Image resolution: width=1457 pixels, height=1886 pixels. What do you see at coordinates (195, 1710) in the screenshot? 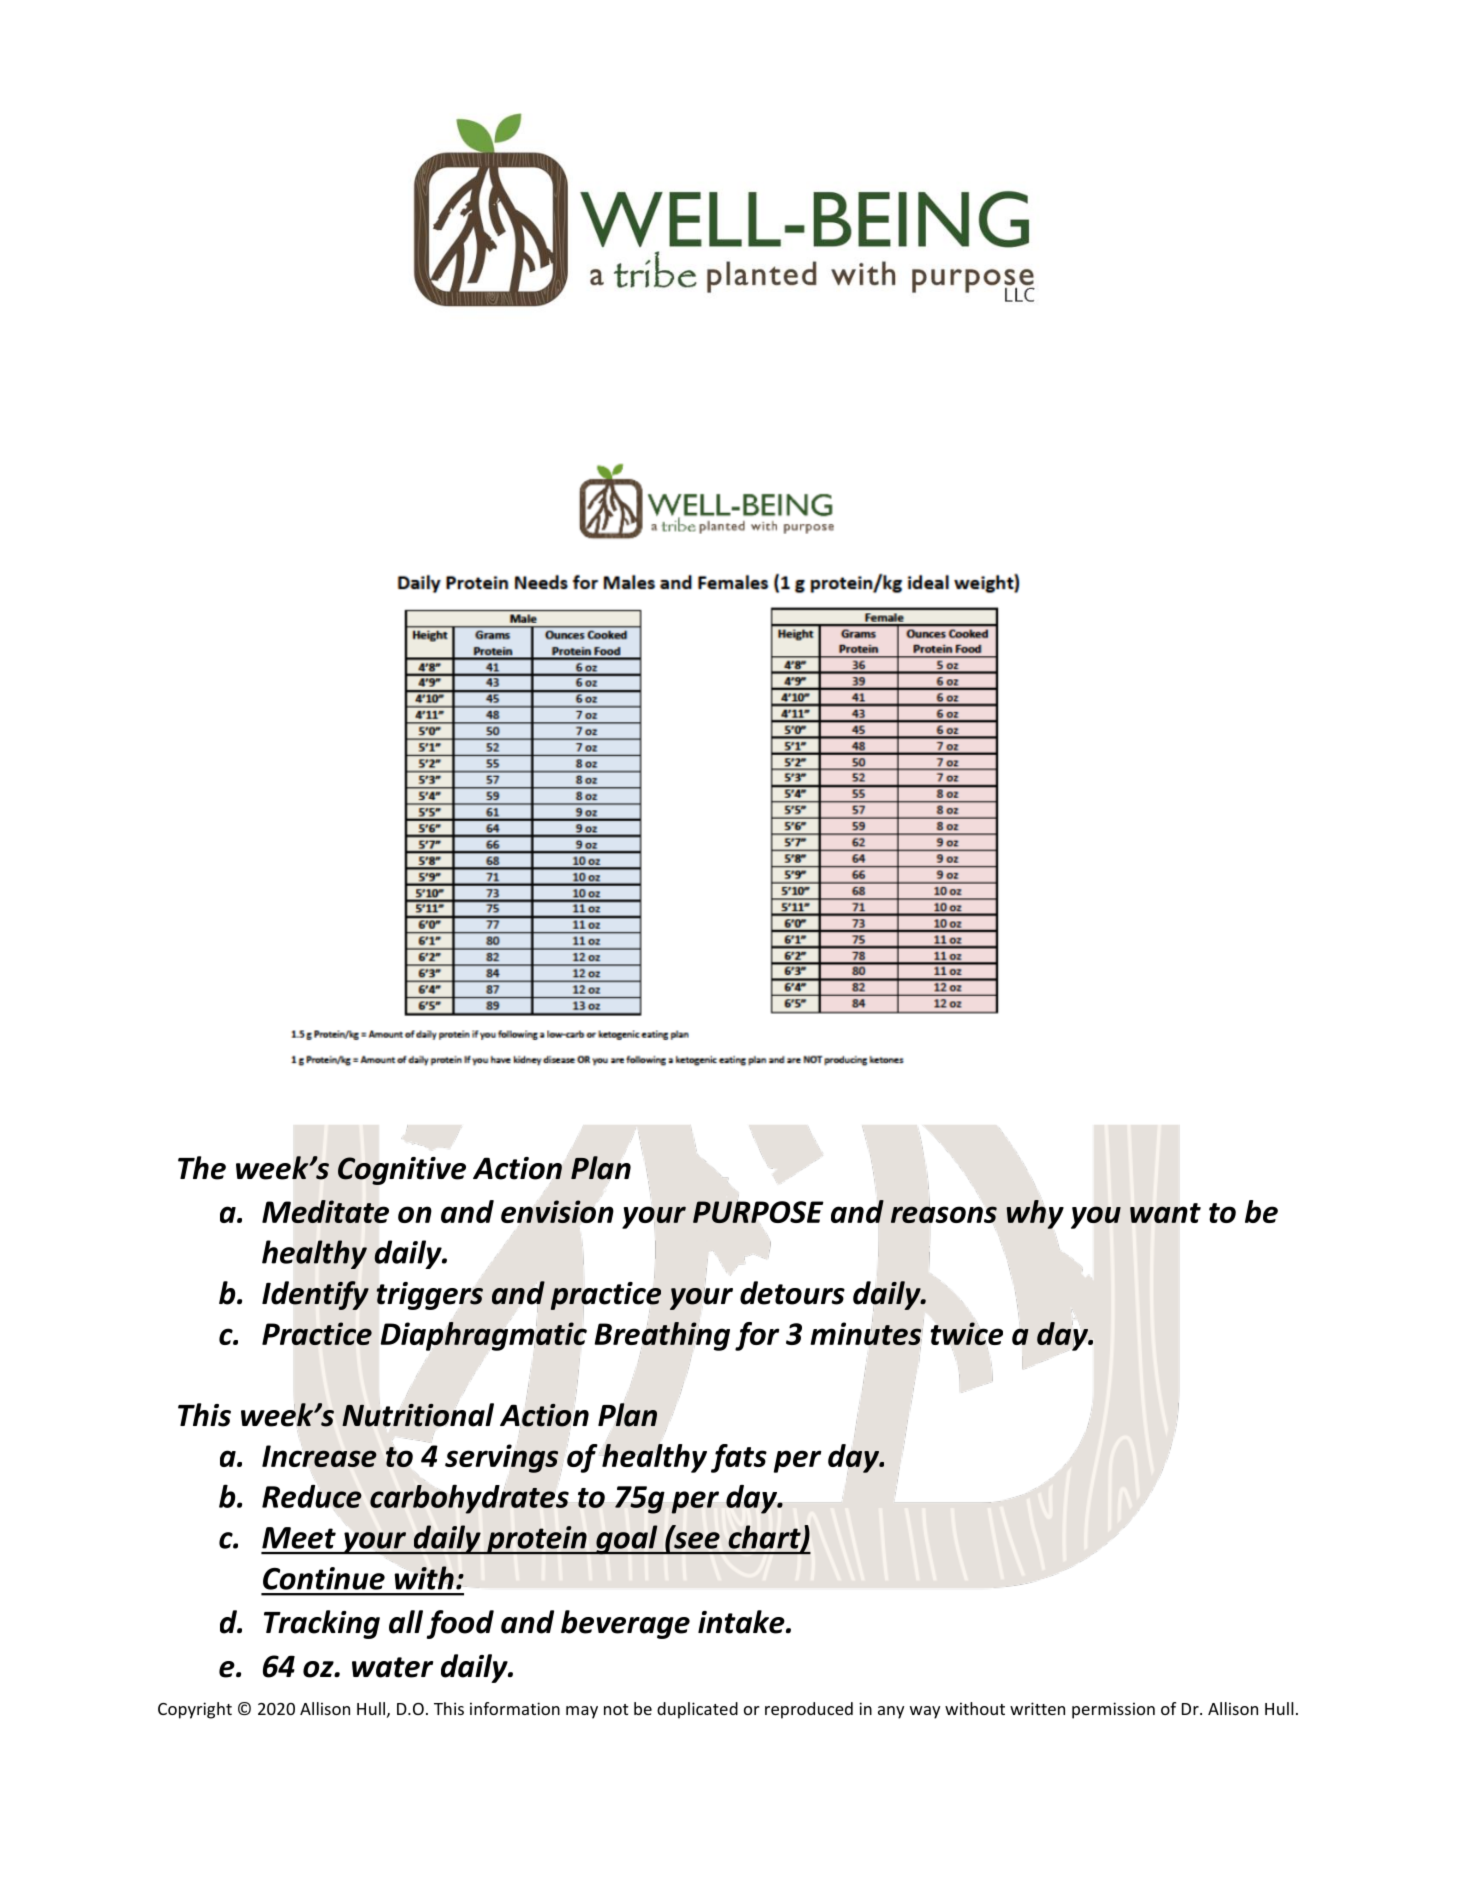
I see `Copyright` at bounding box center [195, 1710].
